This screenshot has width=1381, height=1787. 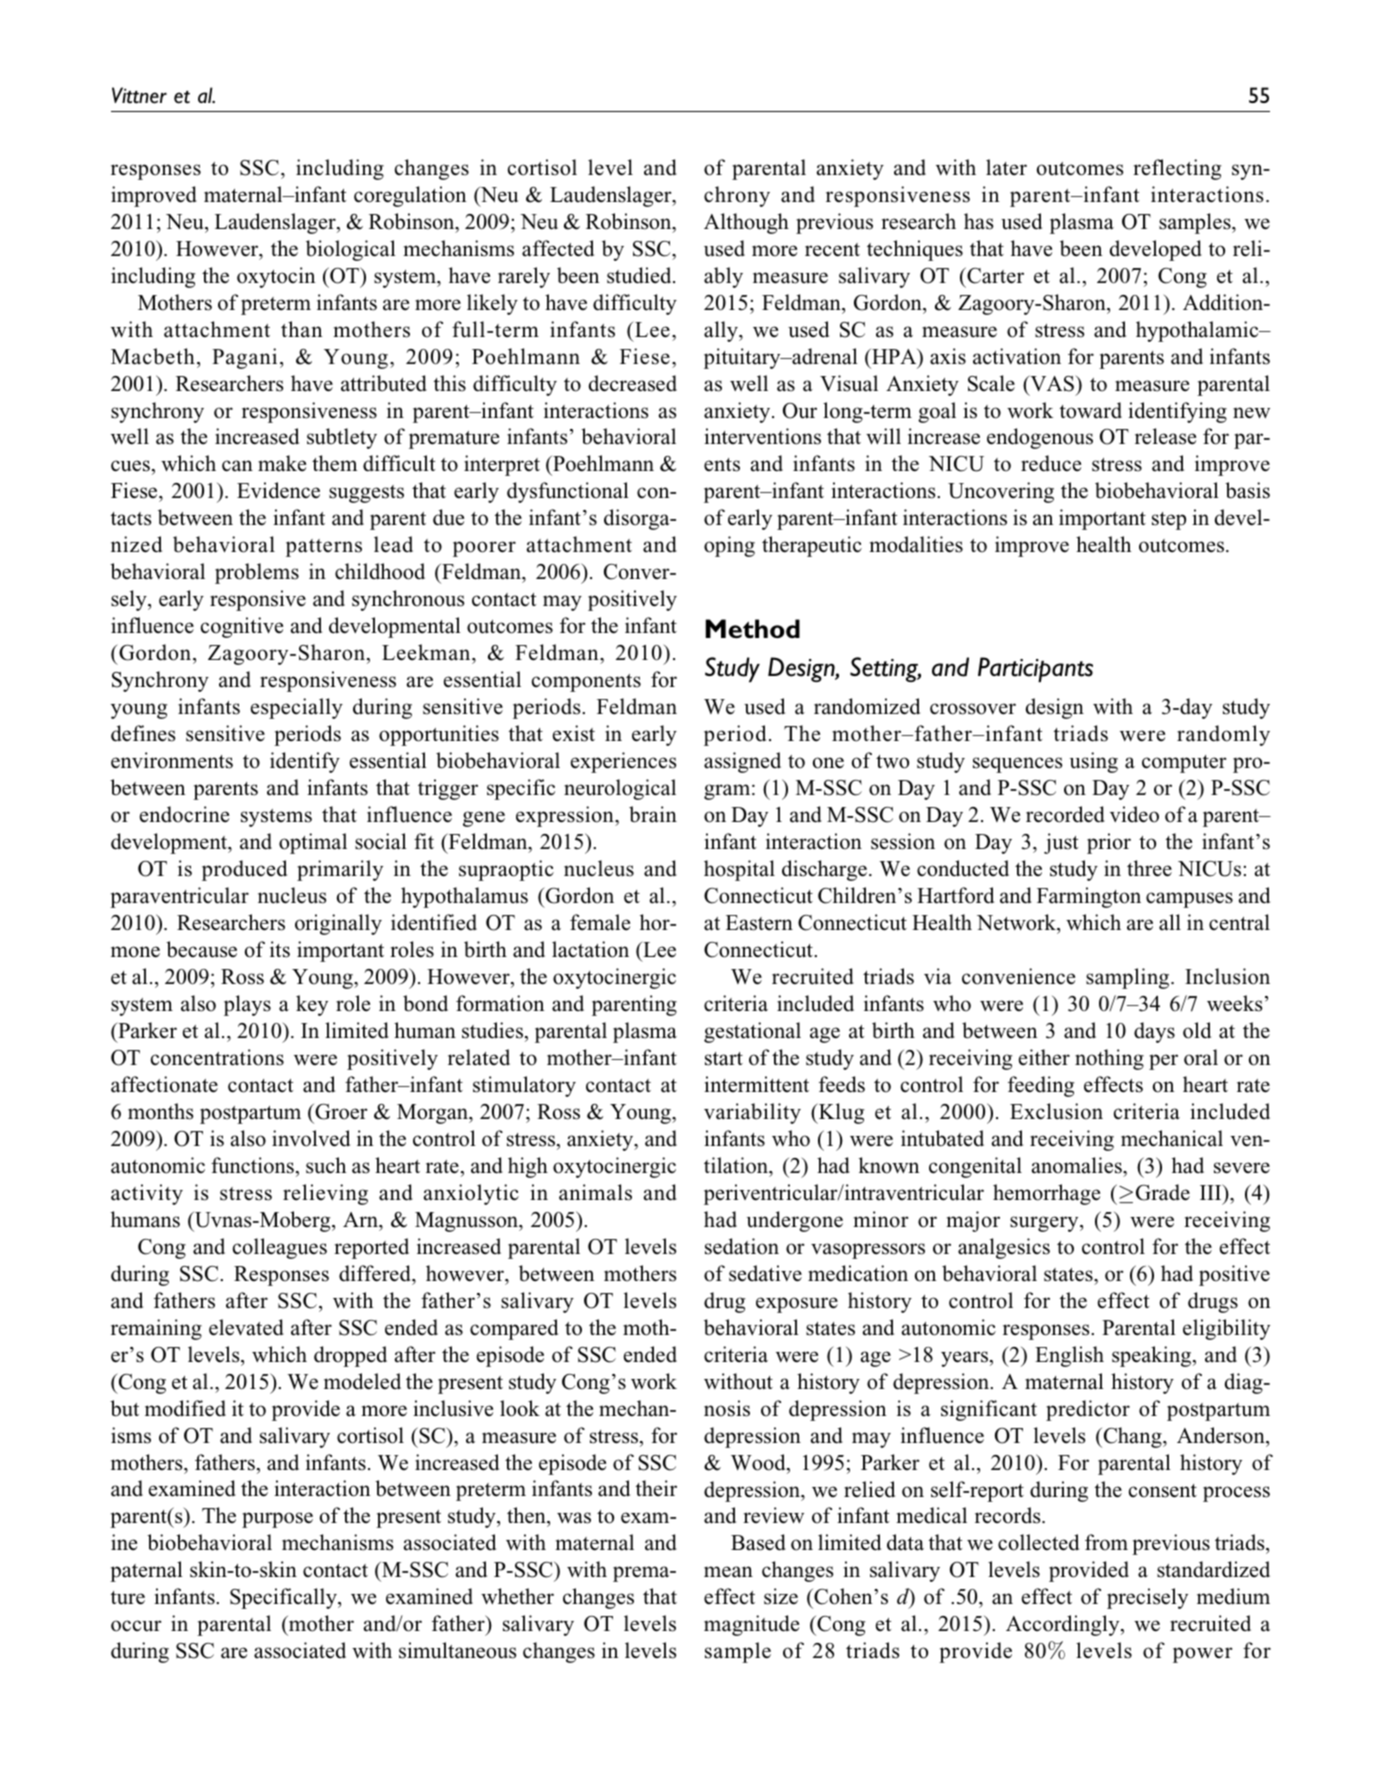 I want to click on problems, so click(x=257, y=573).
